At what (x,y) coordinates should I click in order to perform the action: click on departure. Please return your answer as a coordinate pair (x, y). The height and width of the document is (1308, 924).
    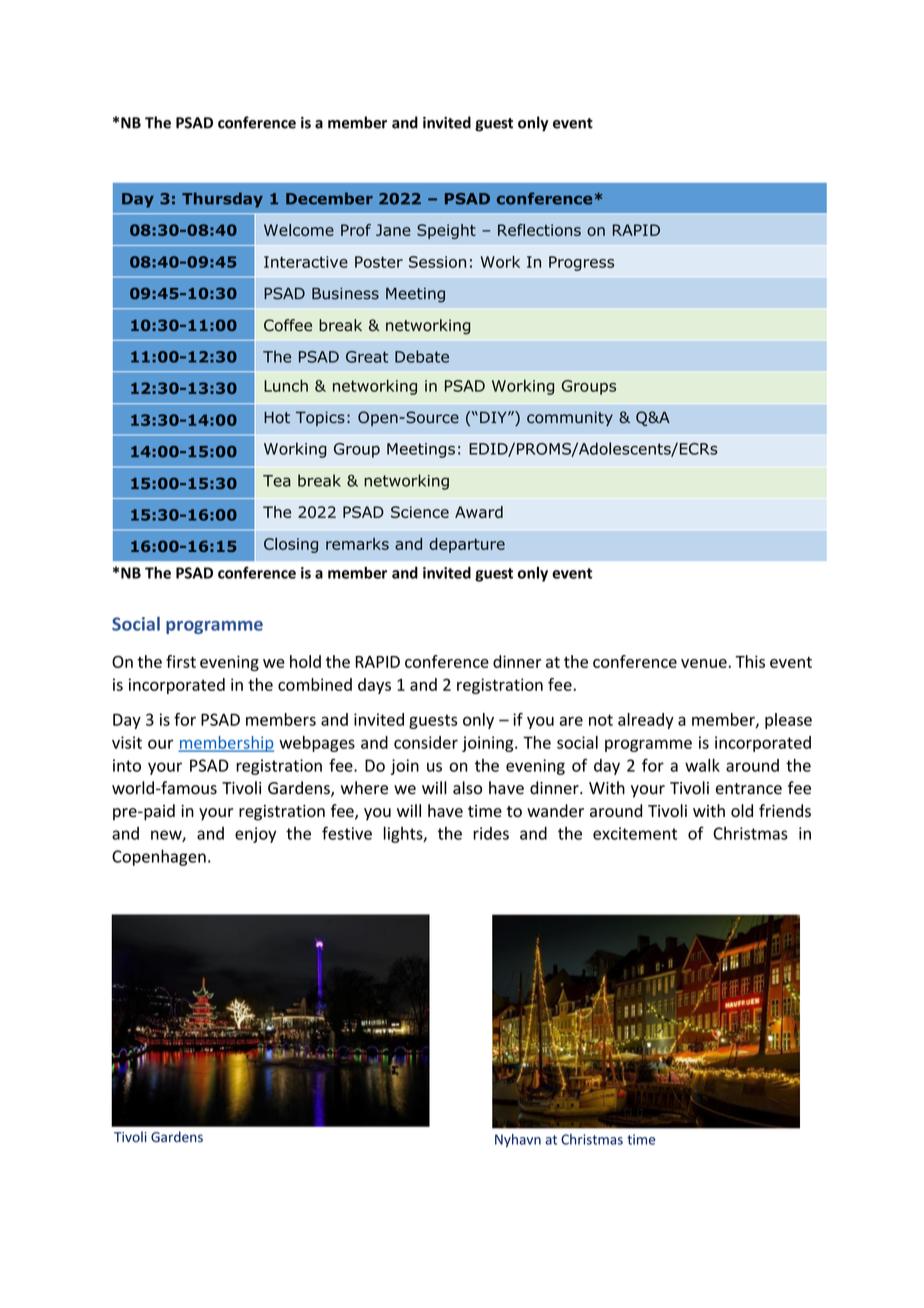
    Looking at the image, I should click on (467, 545).
